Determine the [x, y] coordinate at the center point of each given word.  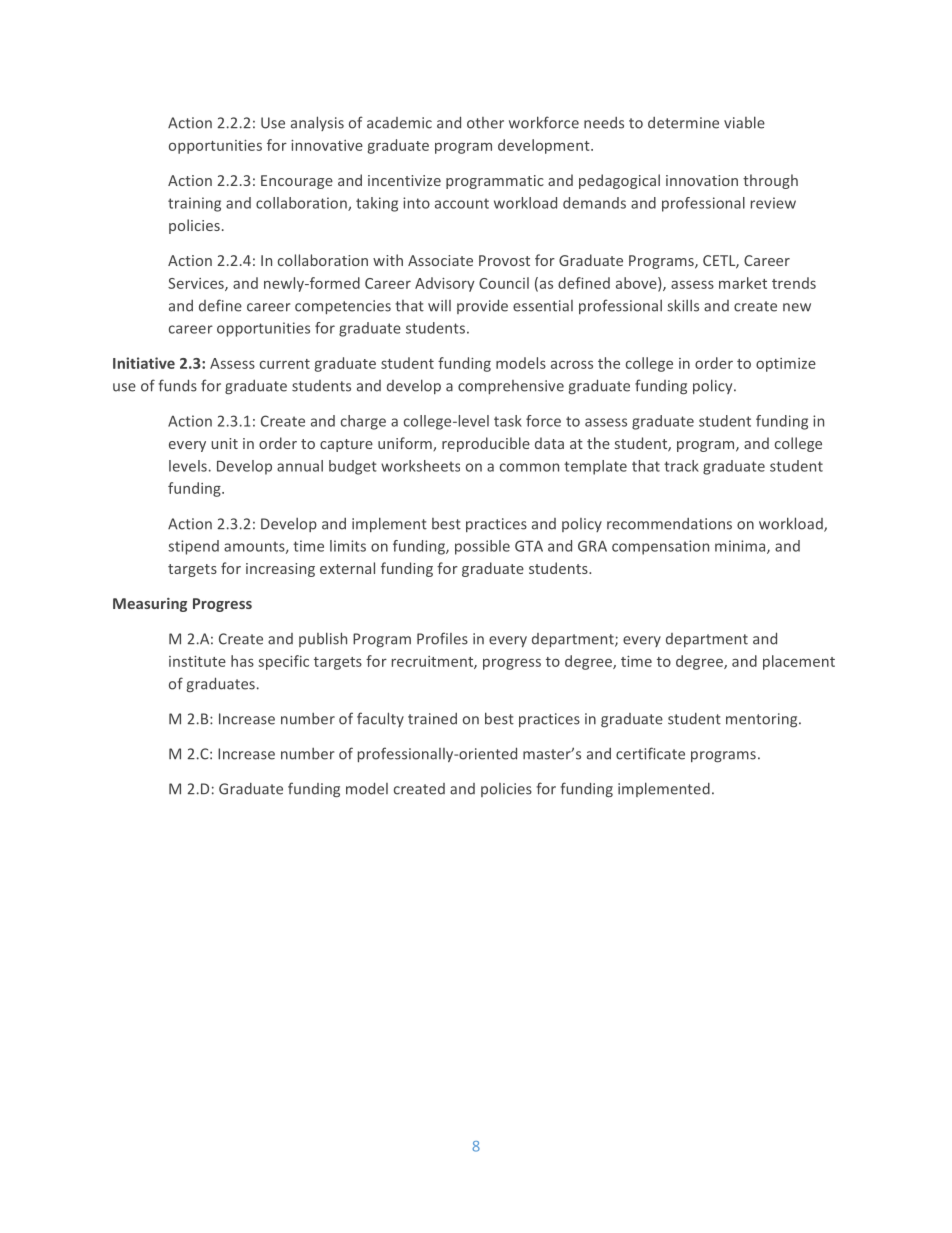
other [485, 123]
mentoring [763, 720]
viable [744, 122]
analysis [317, 123]
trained [432, 719]
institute [197, 661]
